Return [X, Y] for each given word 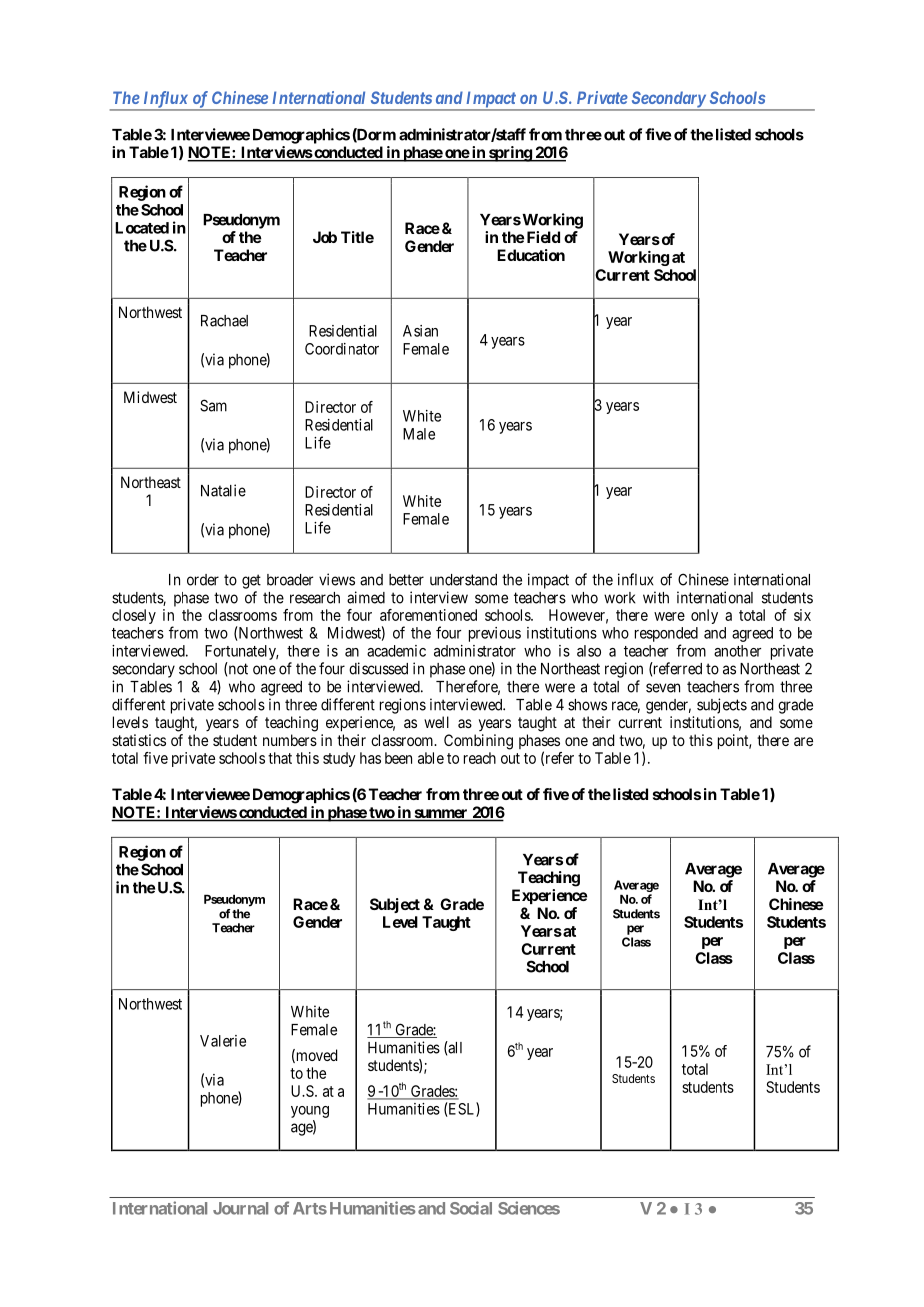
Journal [240, 1208]
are [803, 741]
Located [142, 228]
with [656, 597]
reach [480, 758]
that [280, 758]
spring [510, 154]
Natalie [223, 490]
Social [471, 1208]
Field [542, 237]
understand [463, 580]
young [310, 1112]
